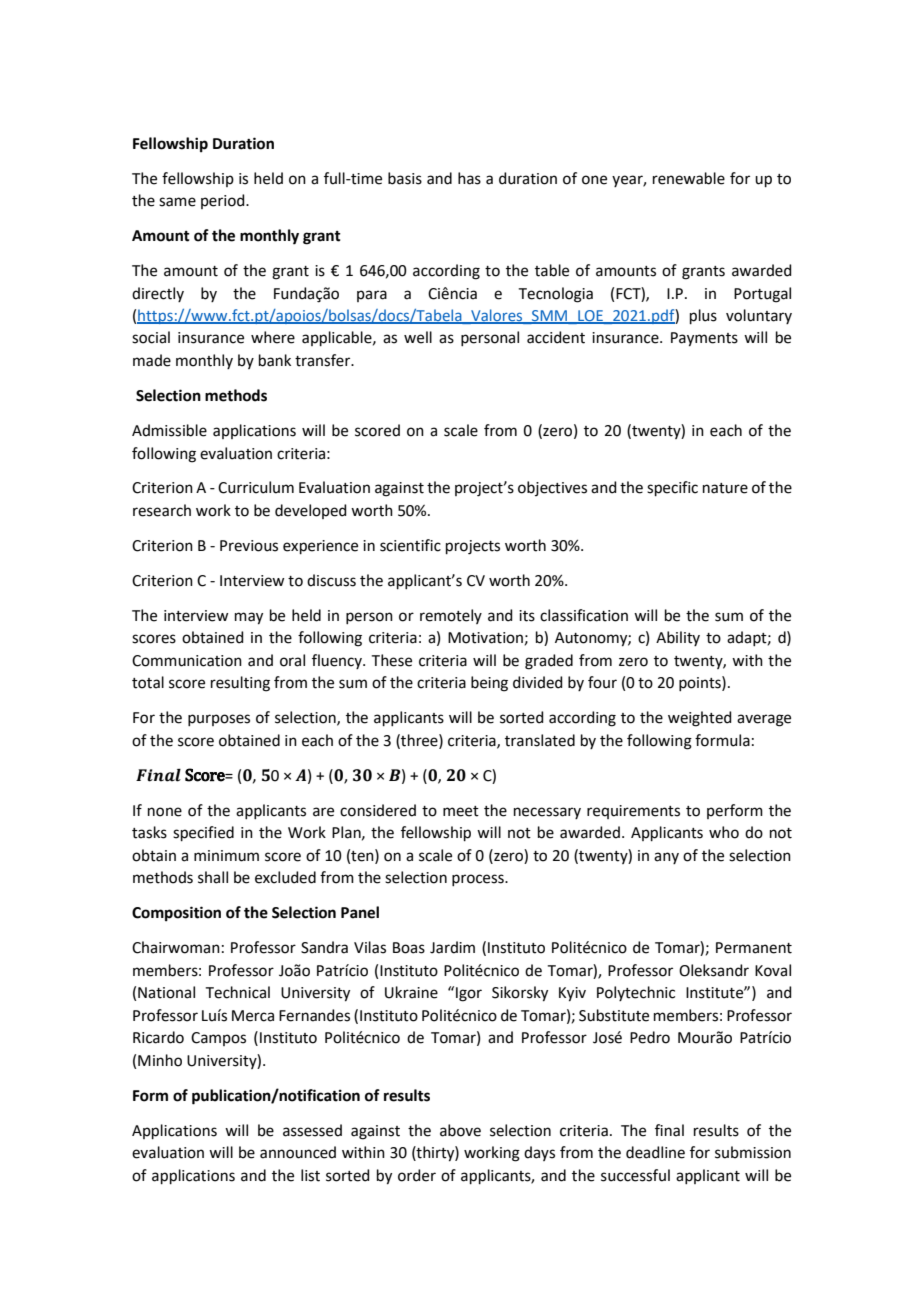 Image resolution: width=924 pixels, height=1308 pixels. What do you see at coordinates (489, 684) in the screenshot?
I see `being` at bounding box center [489, 684].
